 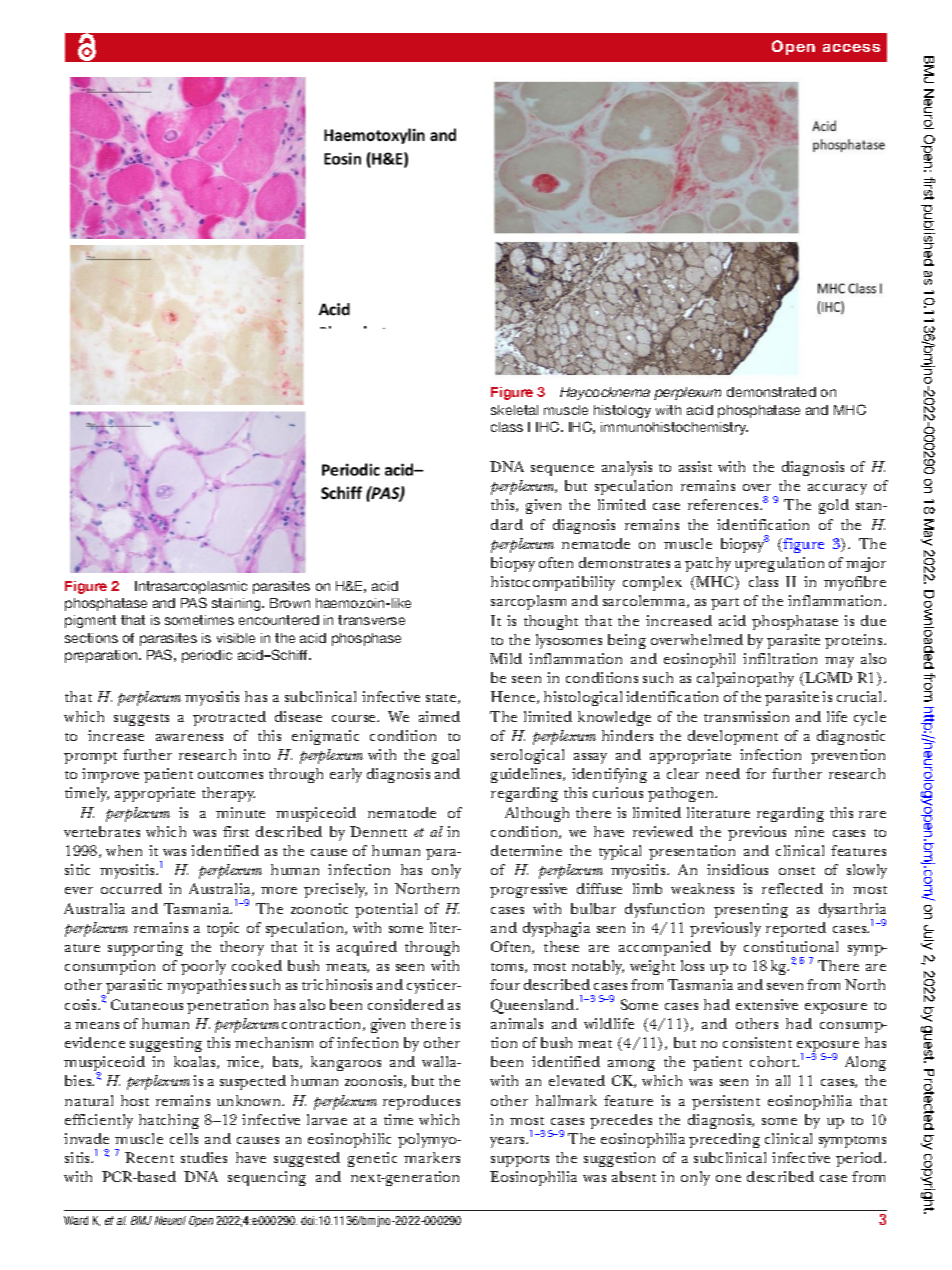 What do you see at coordinates (520, 1161) in the screenshot?
I see `supports` at bounding box center [520, 1161].
